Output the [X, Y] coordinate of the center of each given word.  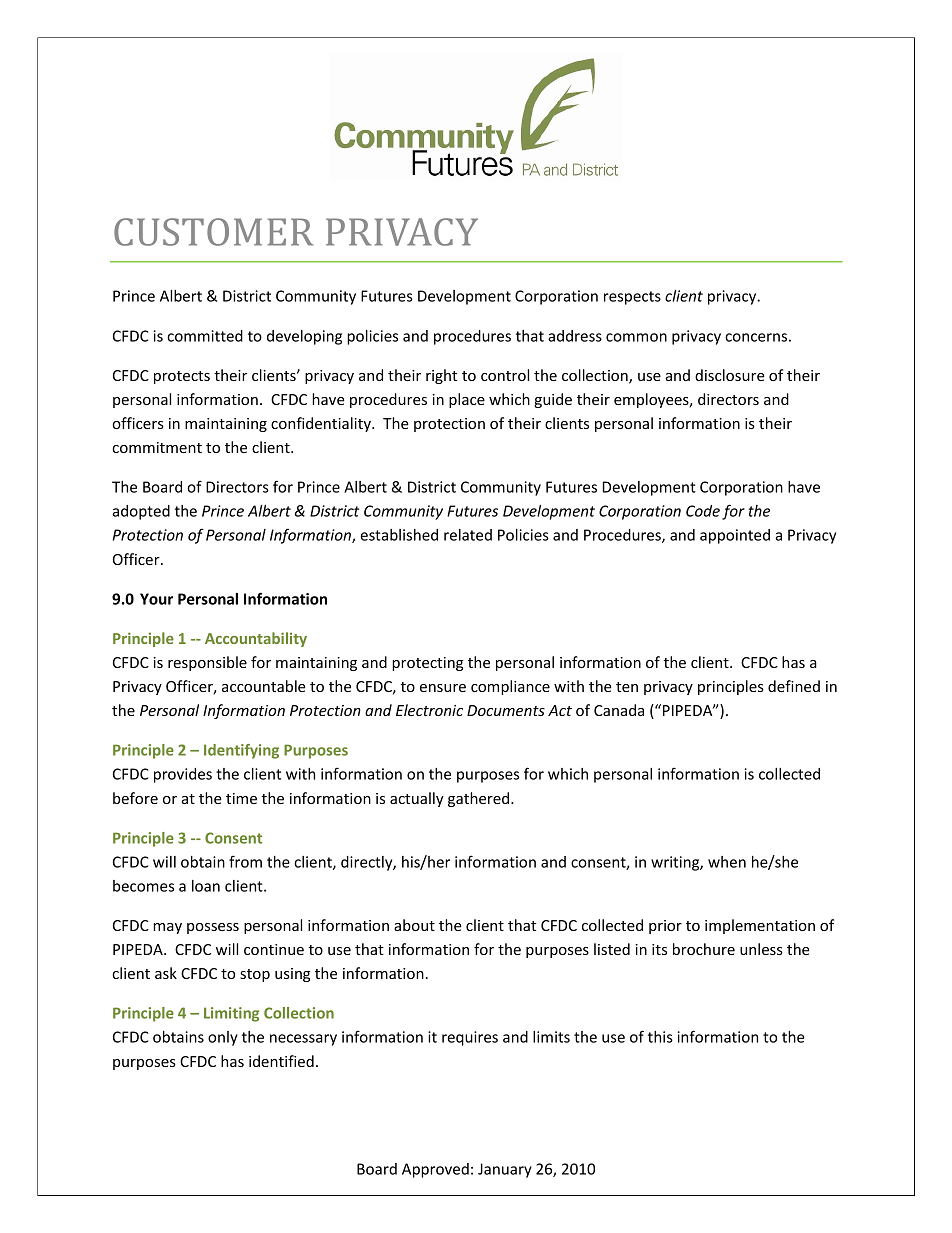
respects [632, 298]
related [468, 535]
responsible [207, 663]
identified [281, 1061]
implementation [760, 926]
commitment [157, 447]
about [414, 925]
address [575, 336]
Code [703, 511]
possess [213, 928]
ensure [443, 688]
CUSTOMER [213, 232]
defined [794, 686]
